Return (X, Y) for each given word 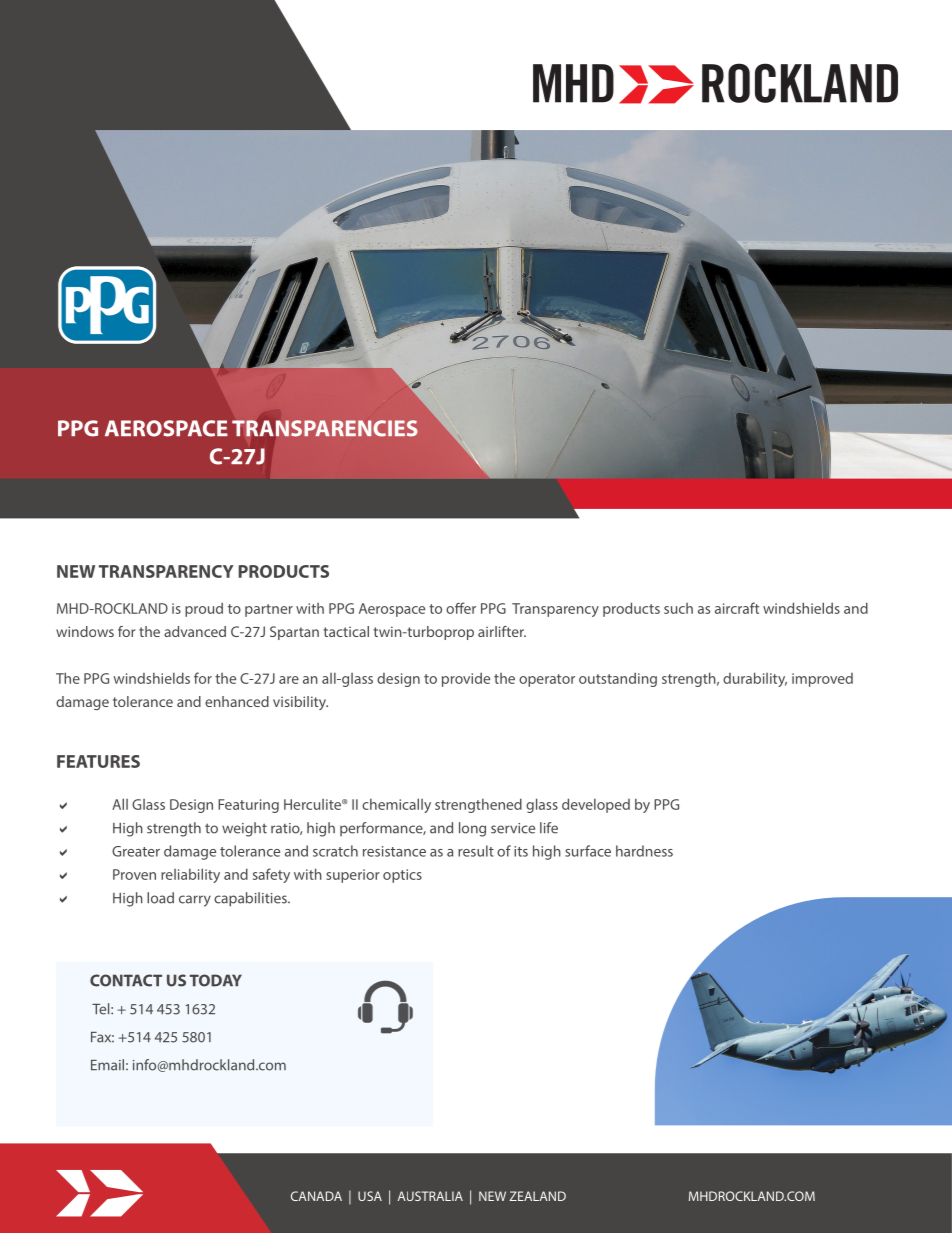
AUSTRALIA (430, 1196)
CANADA (316, 1196)
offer (461, 608)
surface (588, 851)
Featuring (248, 806)
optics (402, 876)
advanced (195, 631)
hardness (644, 851)
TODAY (216, 980)
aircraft (737, 608)
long (472, 829)
